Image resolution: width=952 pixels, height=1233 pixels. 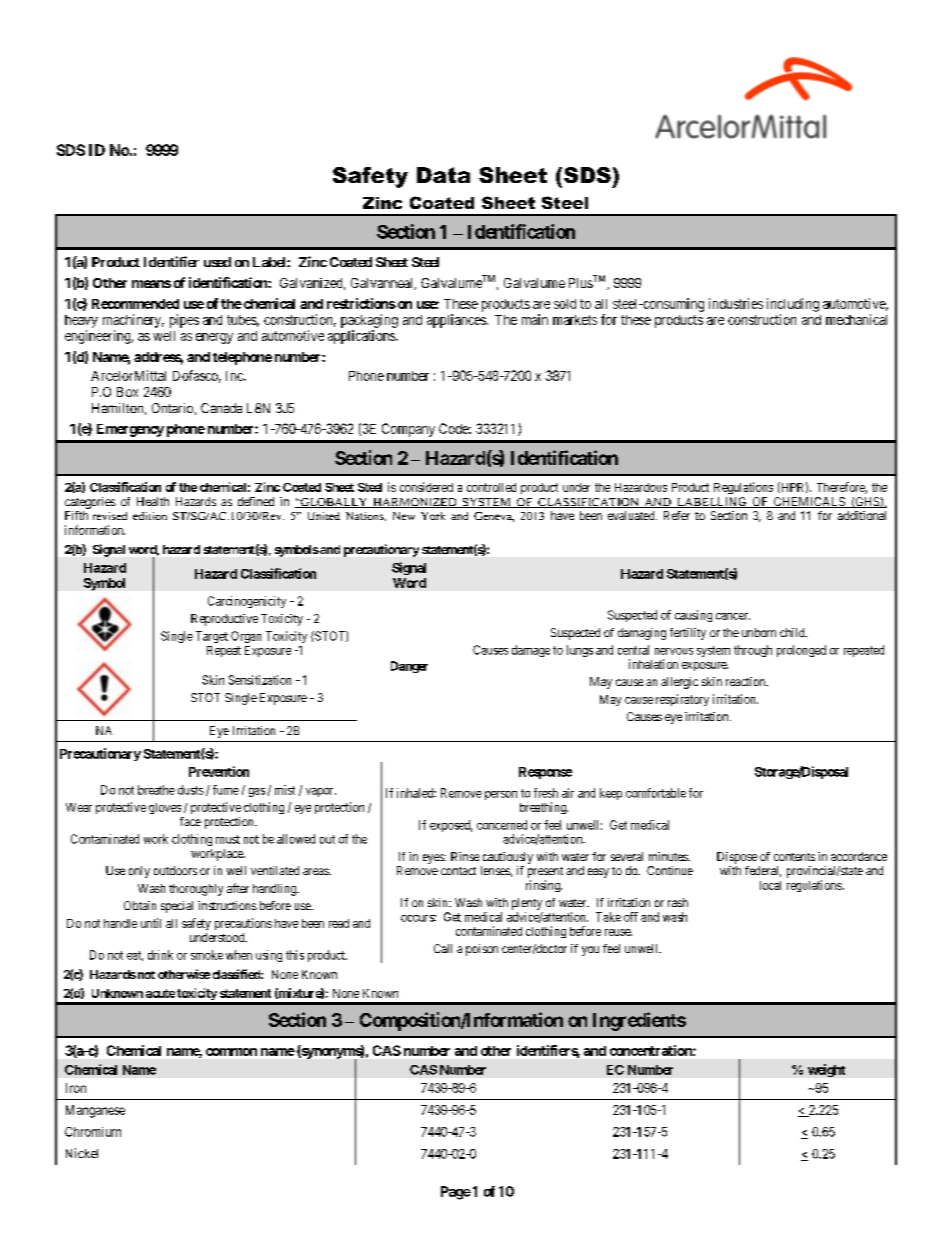 I want to click on including, so click(x=793, y=305).
